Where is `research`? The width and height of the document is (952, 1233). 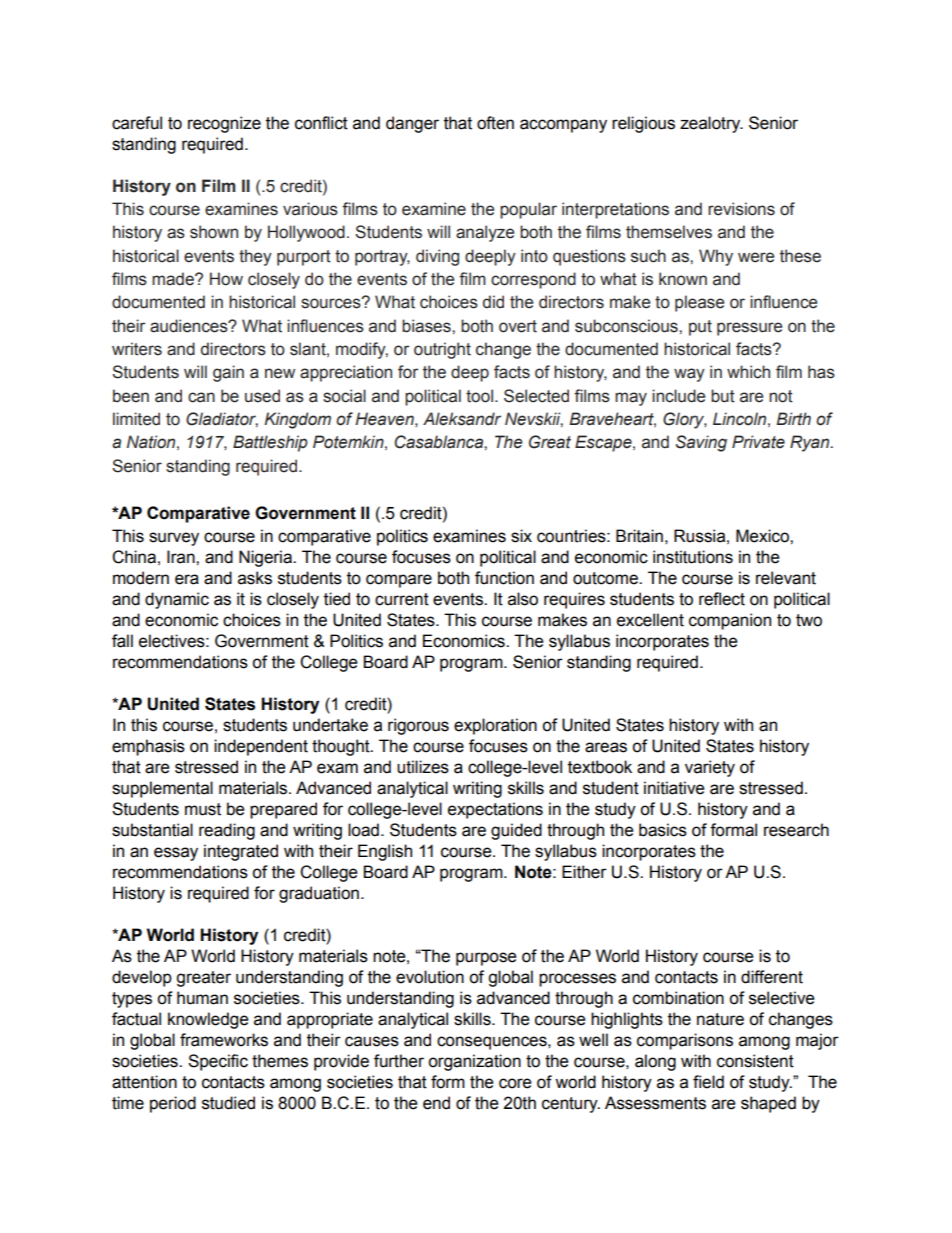 research is located at coordinates (796, 830).
